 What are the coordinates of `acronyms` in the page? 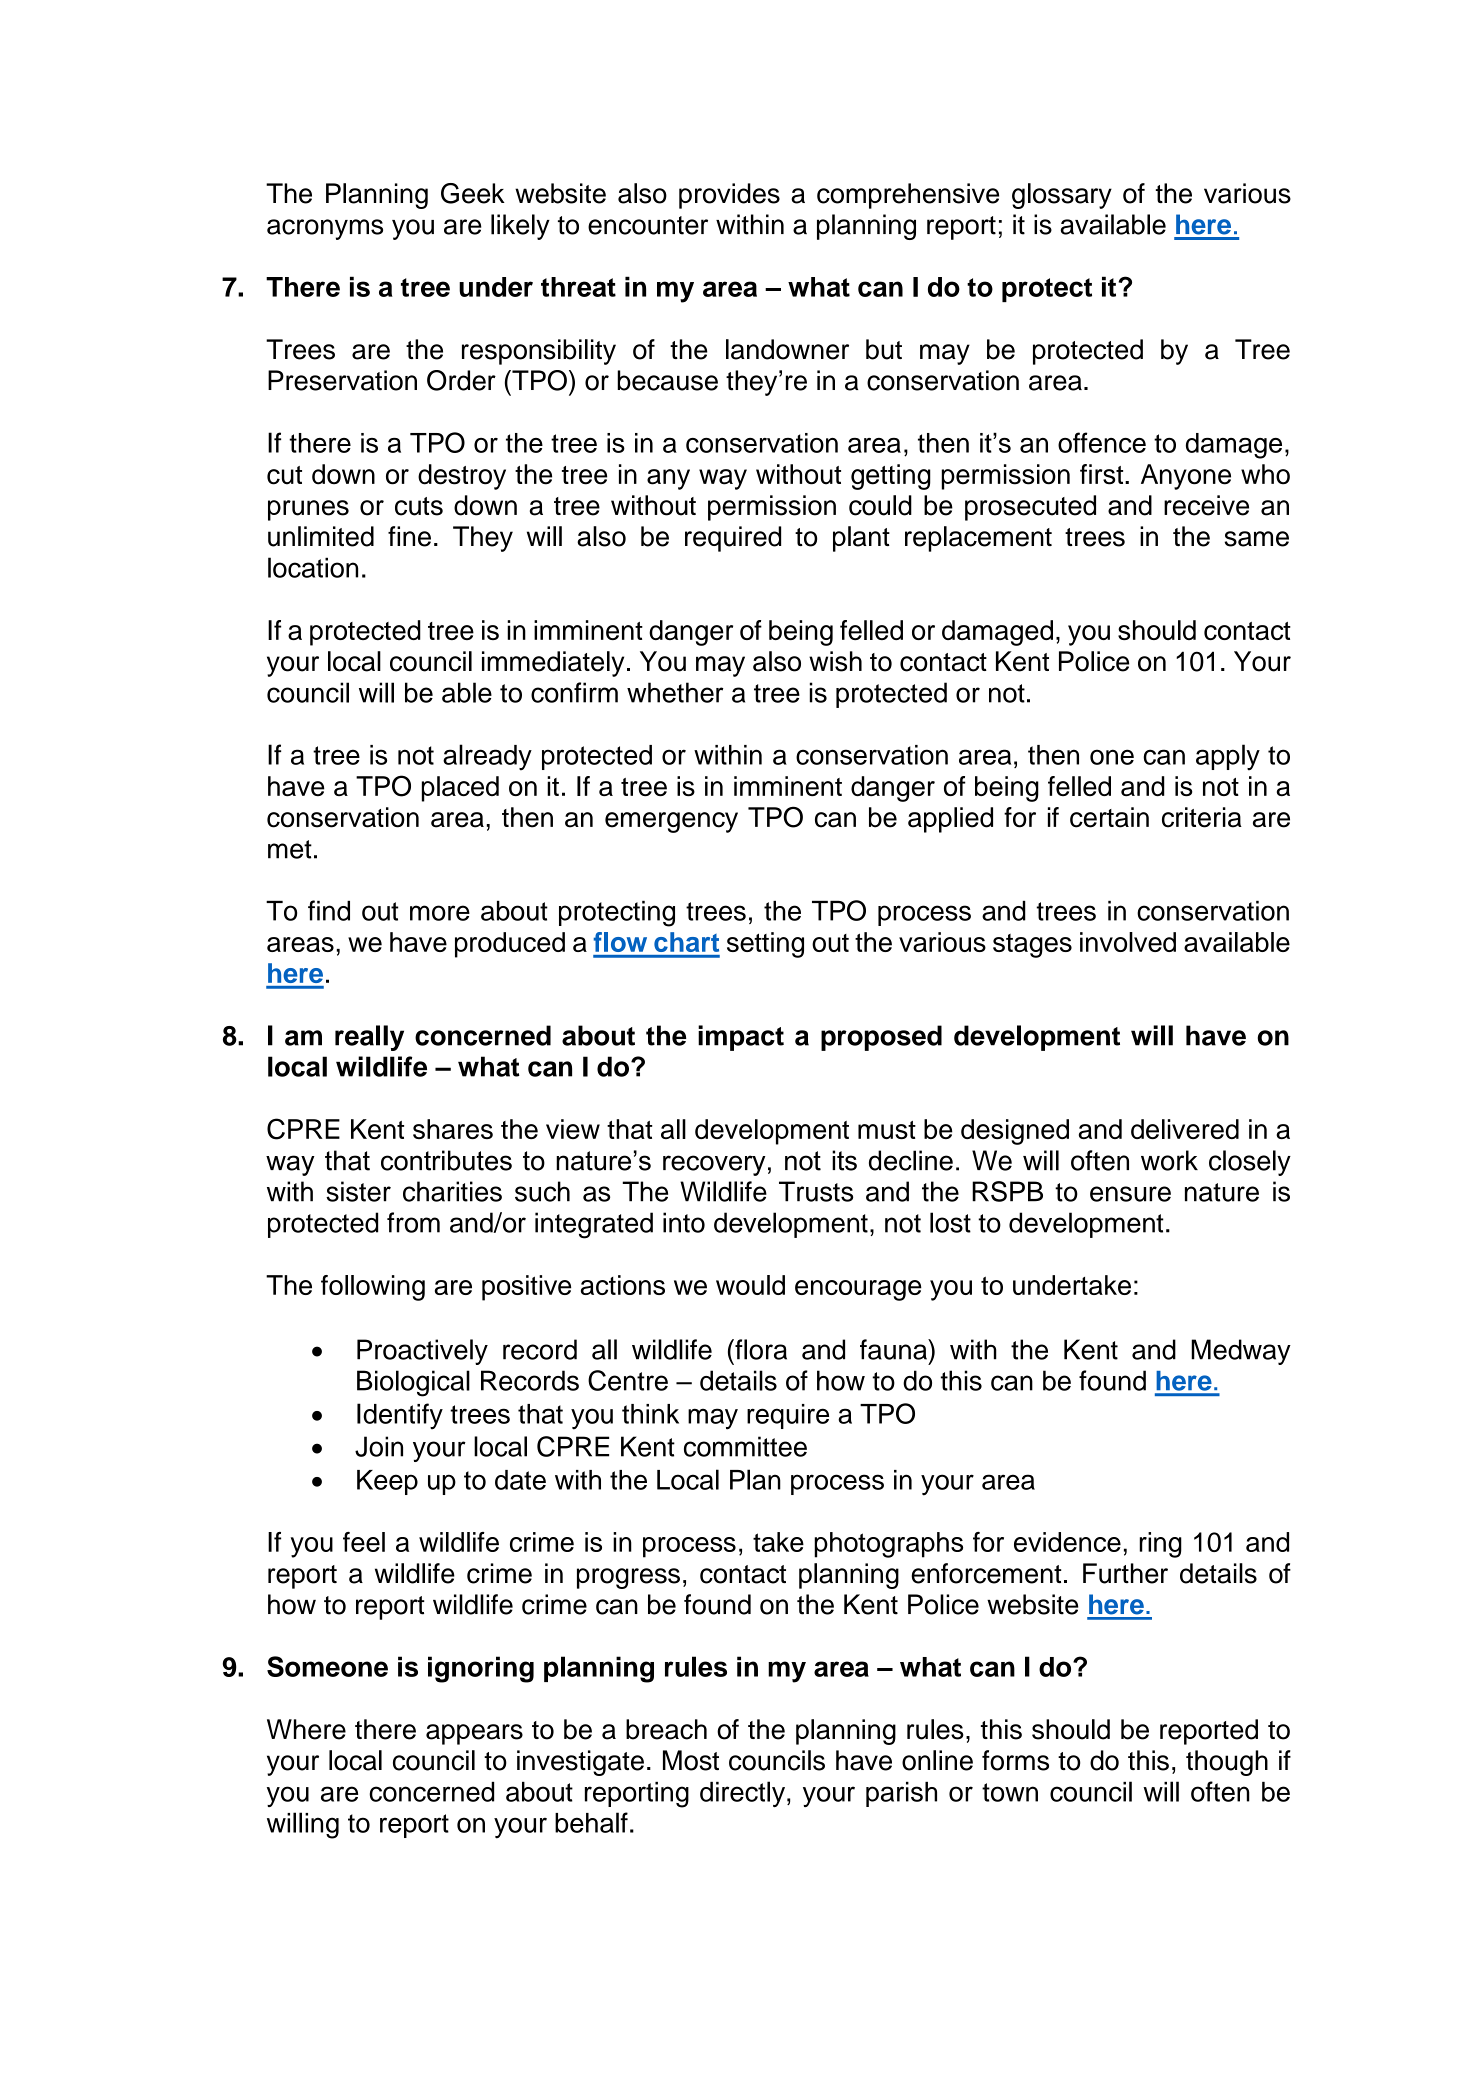 It's located at (325, 229).
